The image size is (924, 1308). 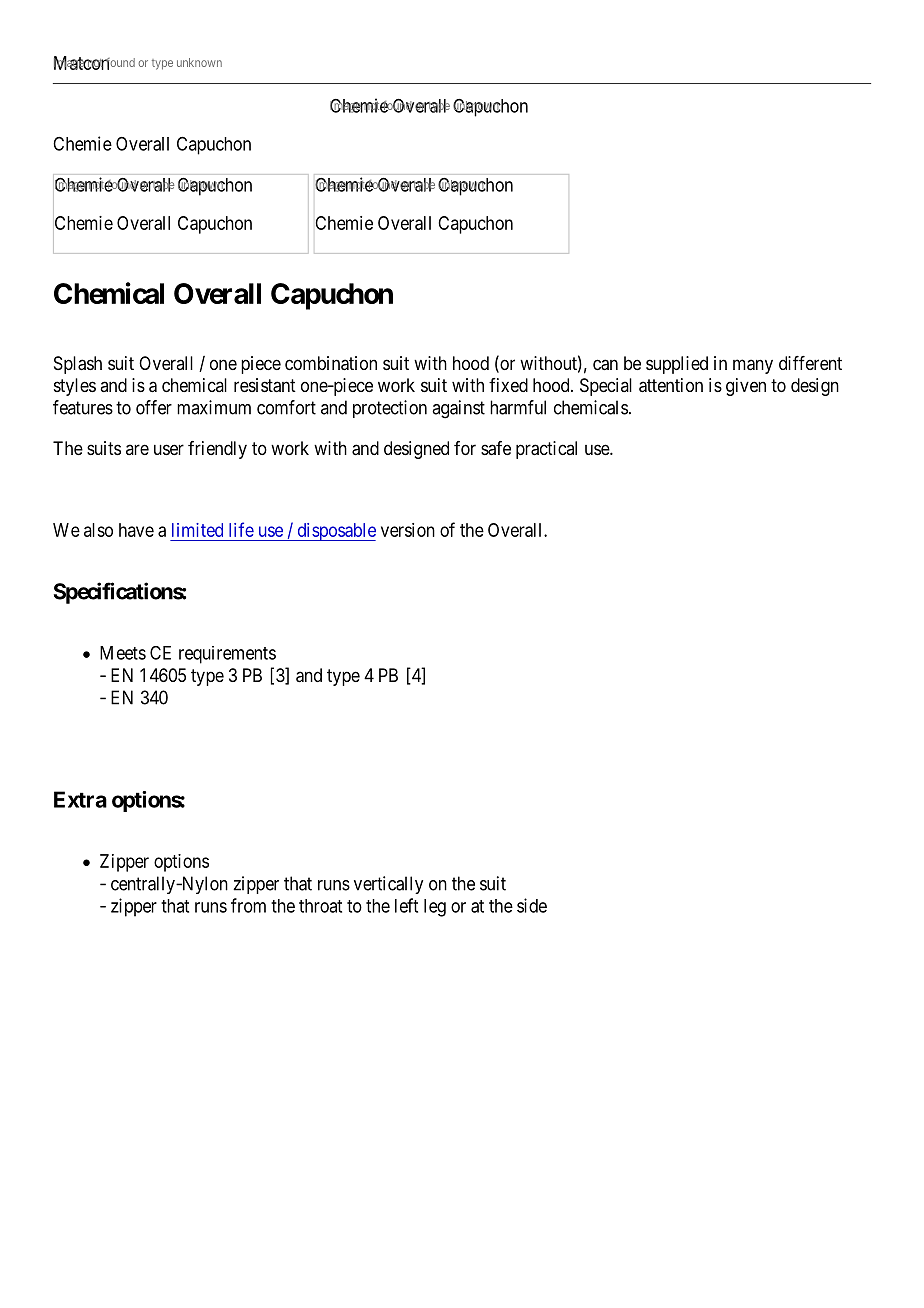 I want to click on practical, so click(x=546, y=450).
